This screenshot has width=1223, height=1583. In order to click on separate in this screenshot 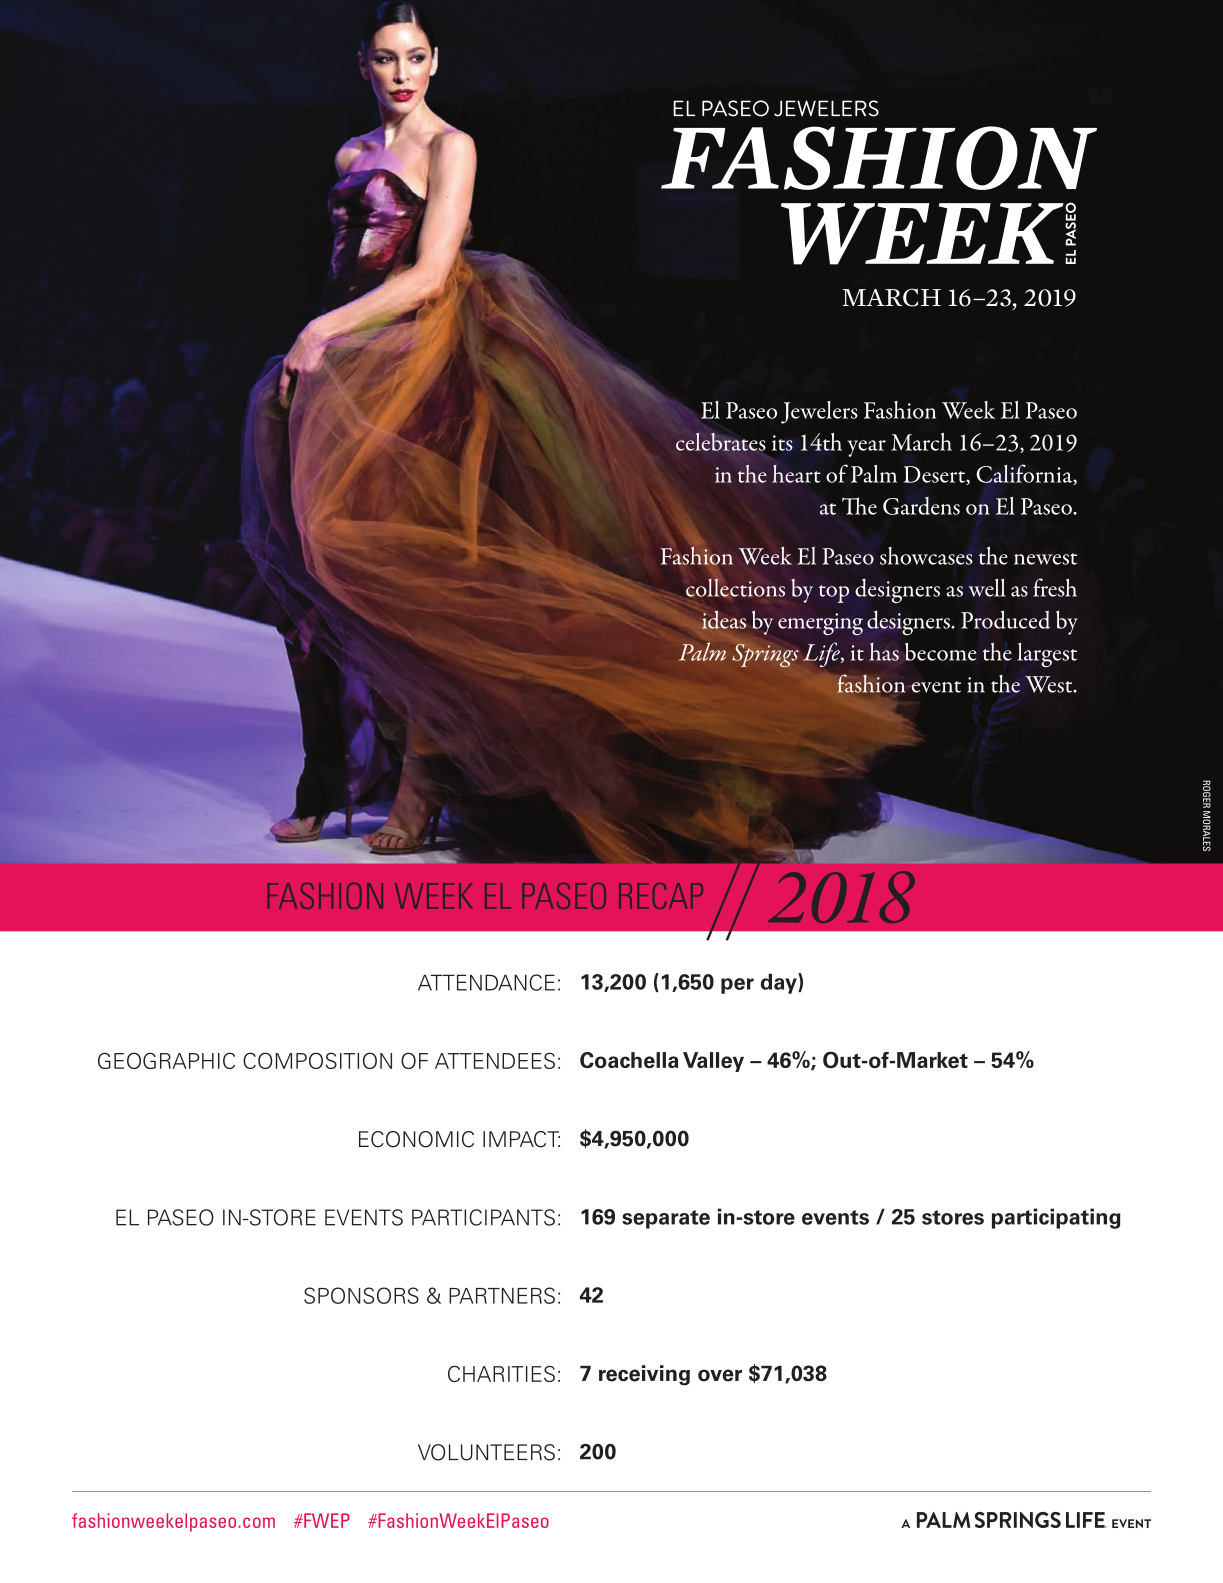, I will do `click(666, 1219)`.
